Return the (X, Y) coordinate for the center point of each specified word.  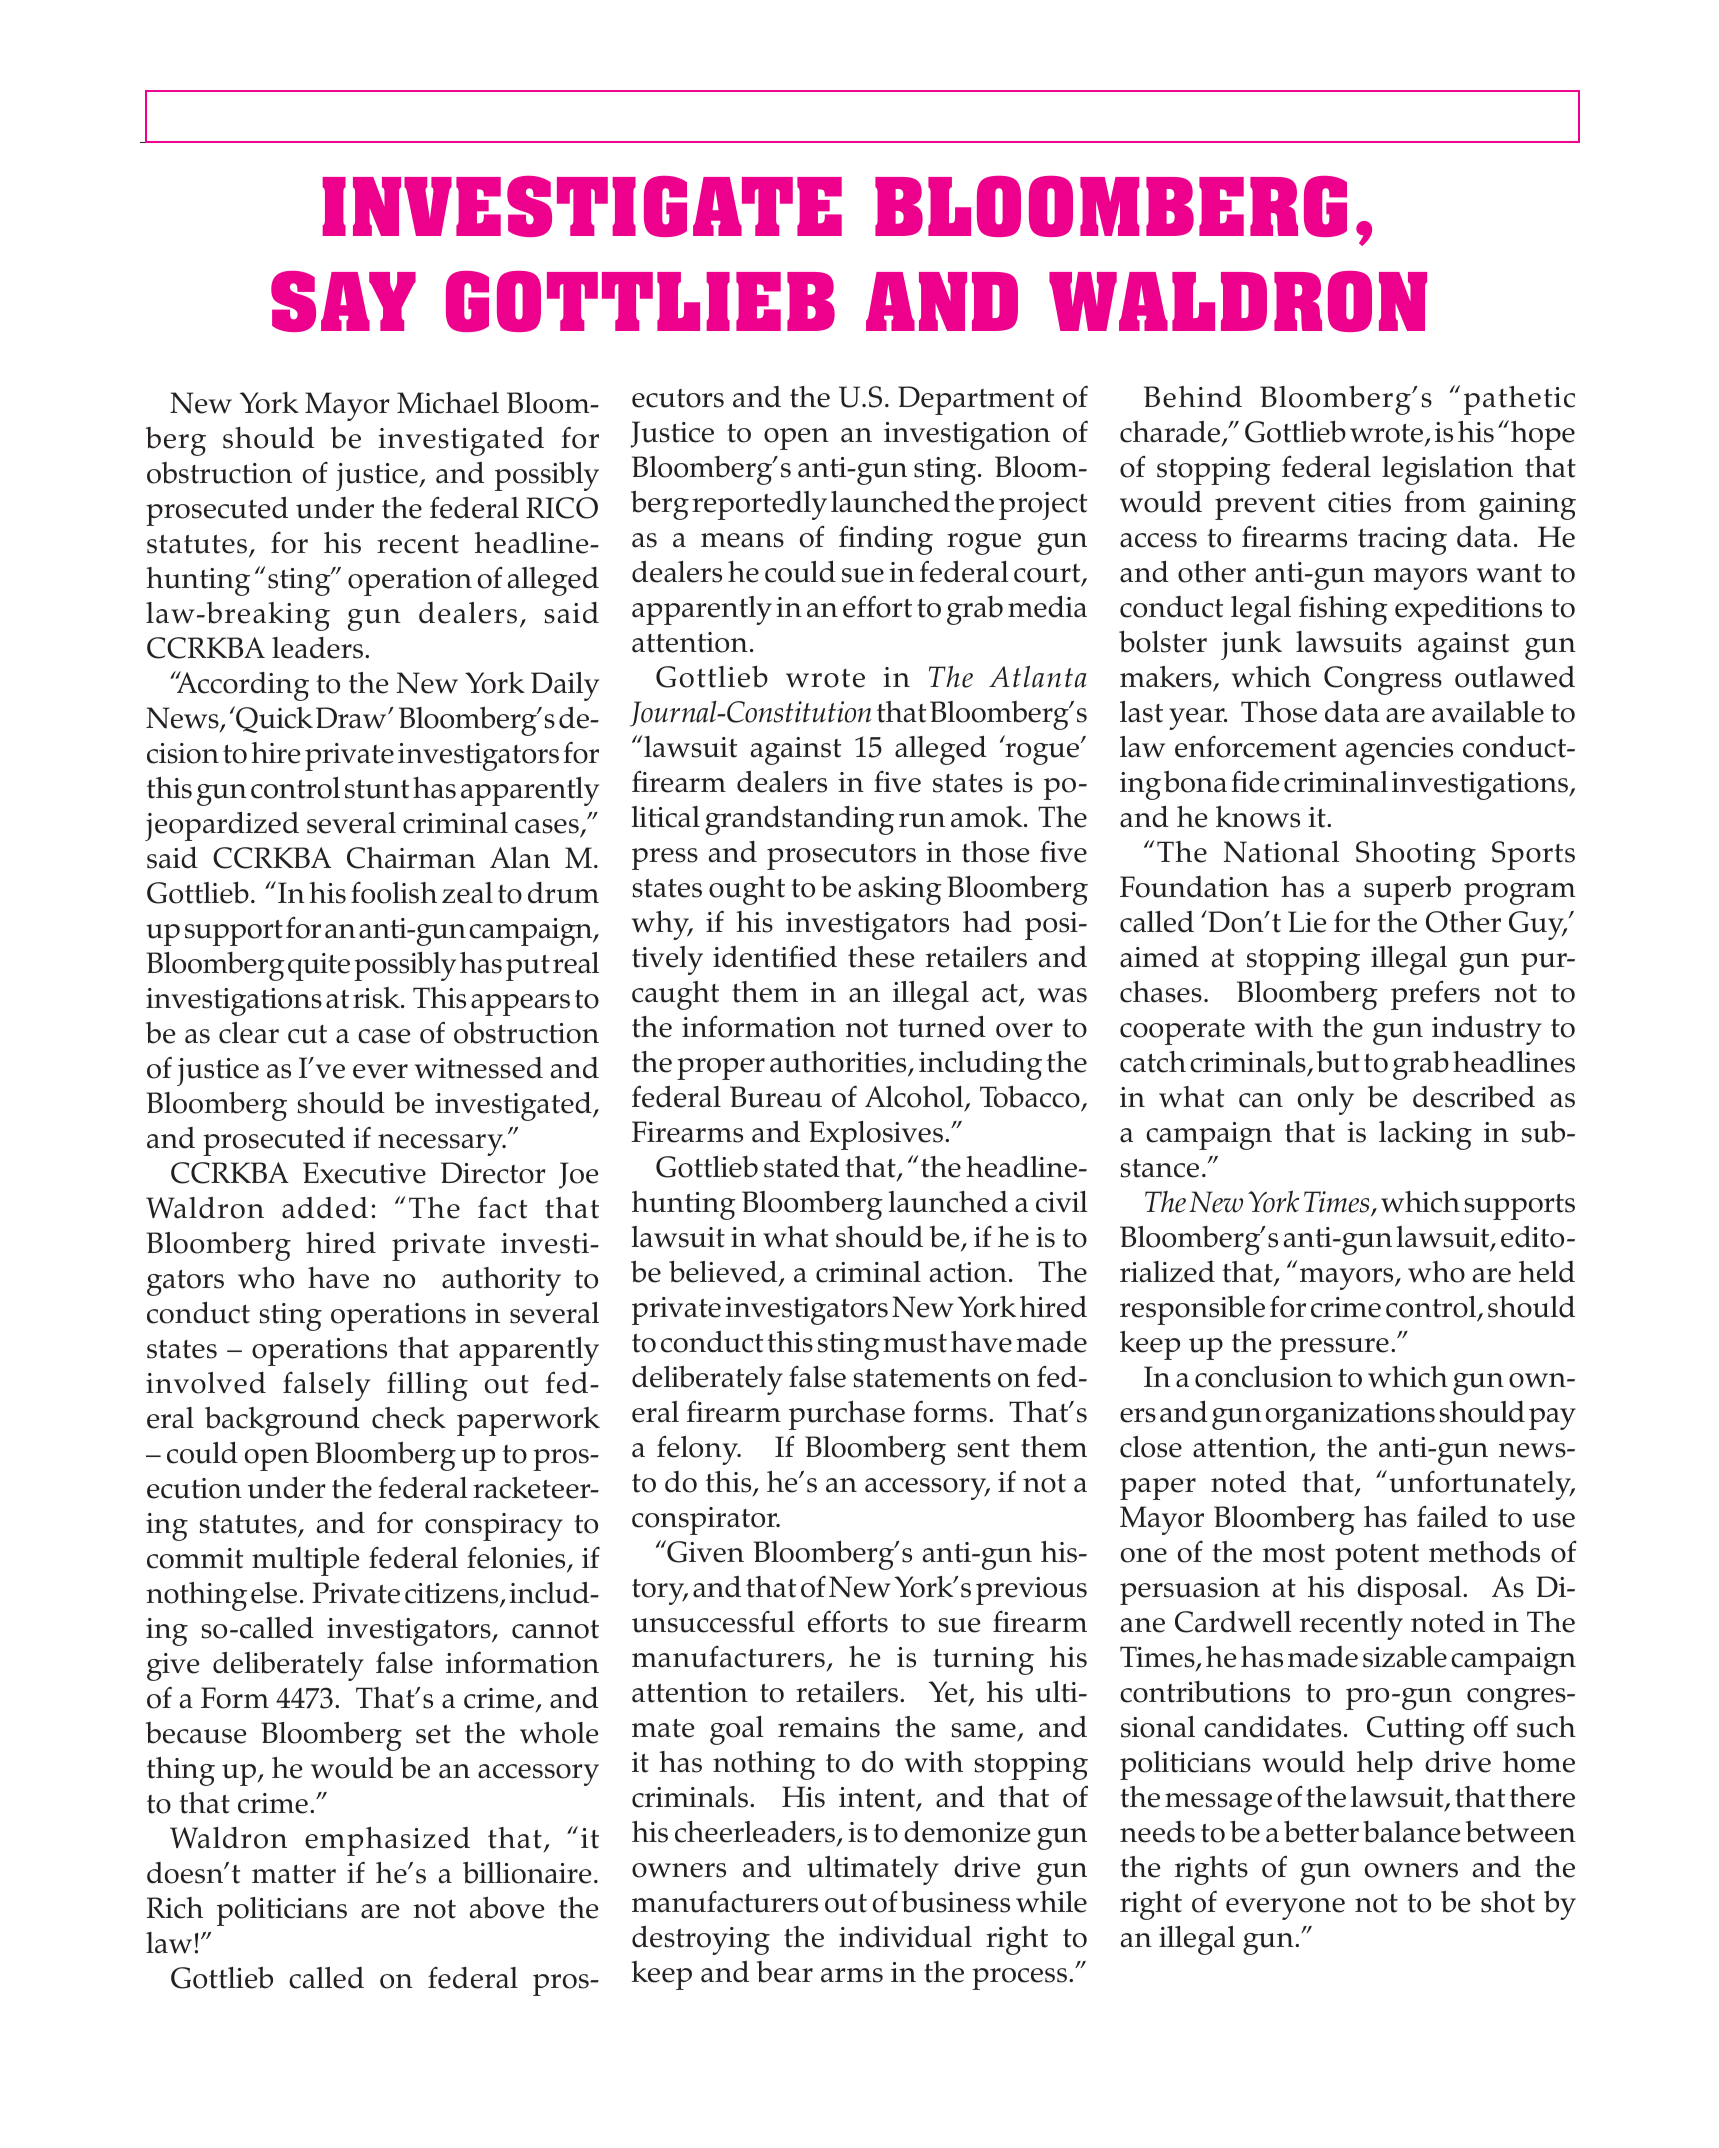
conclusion (1264, 1377)
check (409, 1418)
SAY (343, 301)
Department (976, 400)
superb (1407, 890)
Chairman (411, 858)
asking (900, 890)
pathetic (1519, 400)
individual (905, 1936)
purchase (847, 1415)
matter (294, 1874)
